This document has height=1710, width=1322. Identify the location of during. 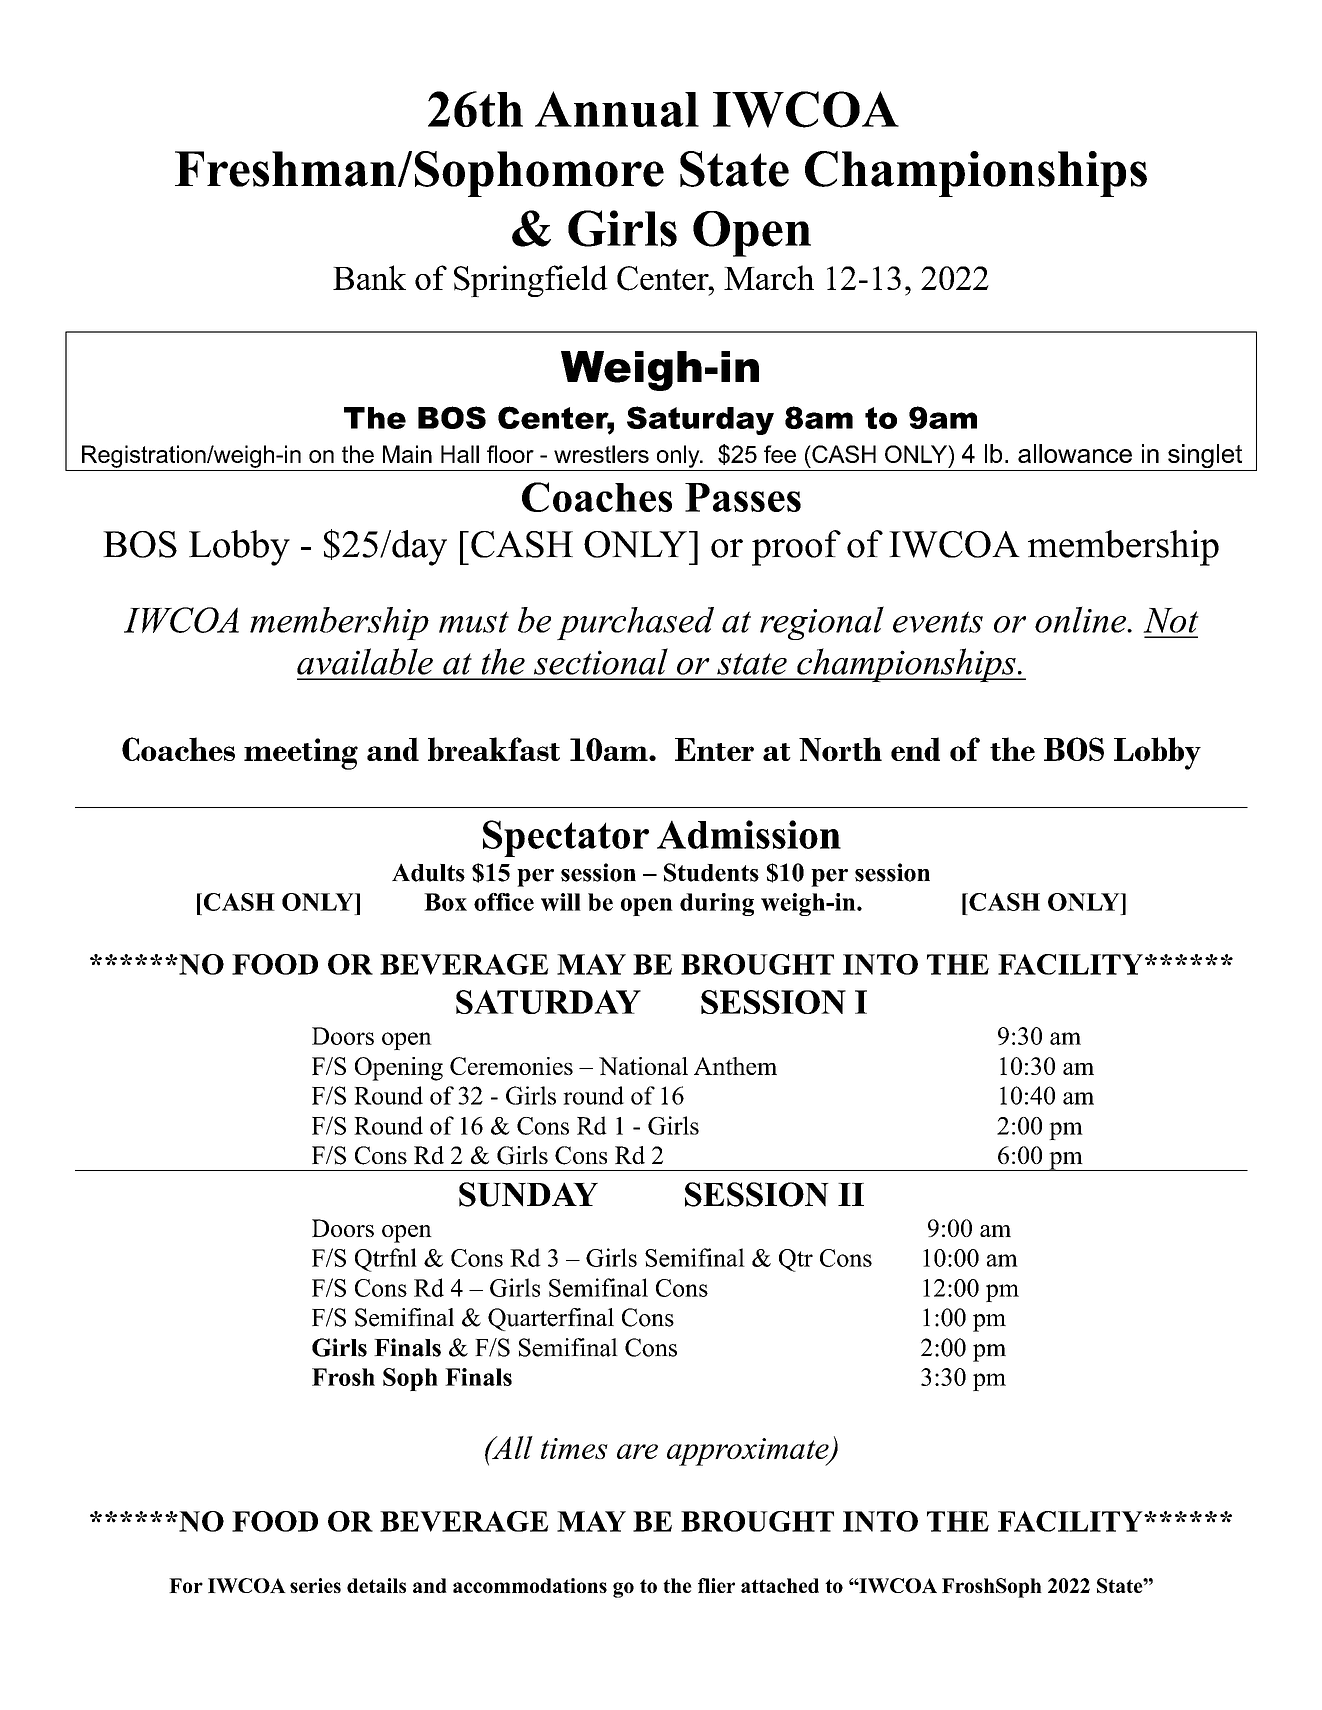
(717, 904).
